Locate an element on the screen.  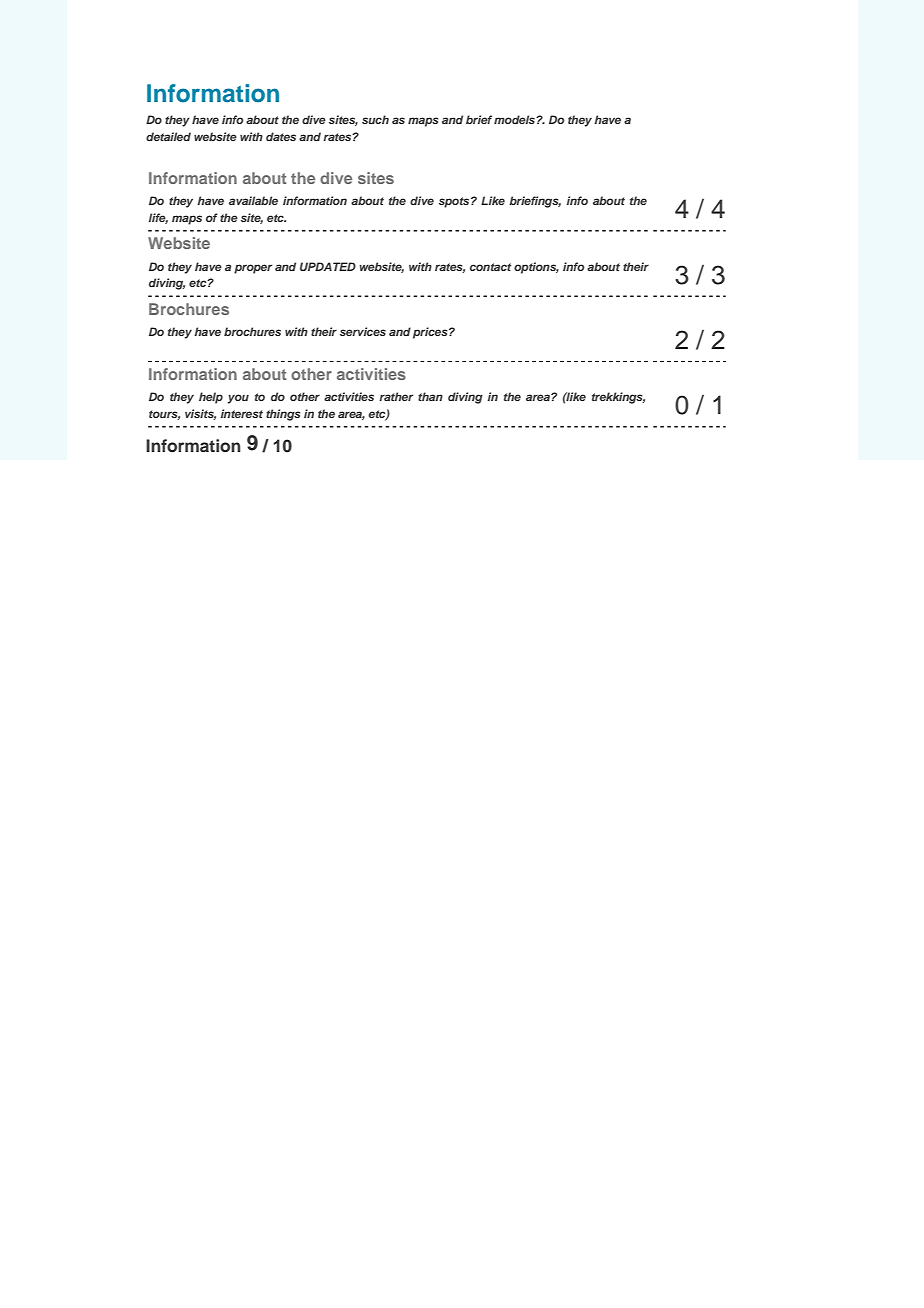
options is located at coordinates (536, 268).
